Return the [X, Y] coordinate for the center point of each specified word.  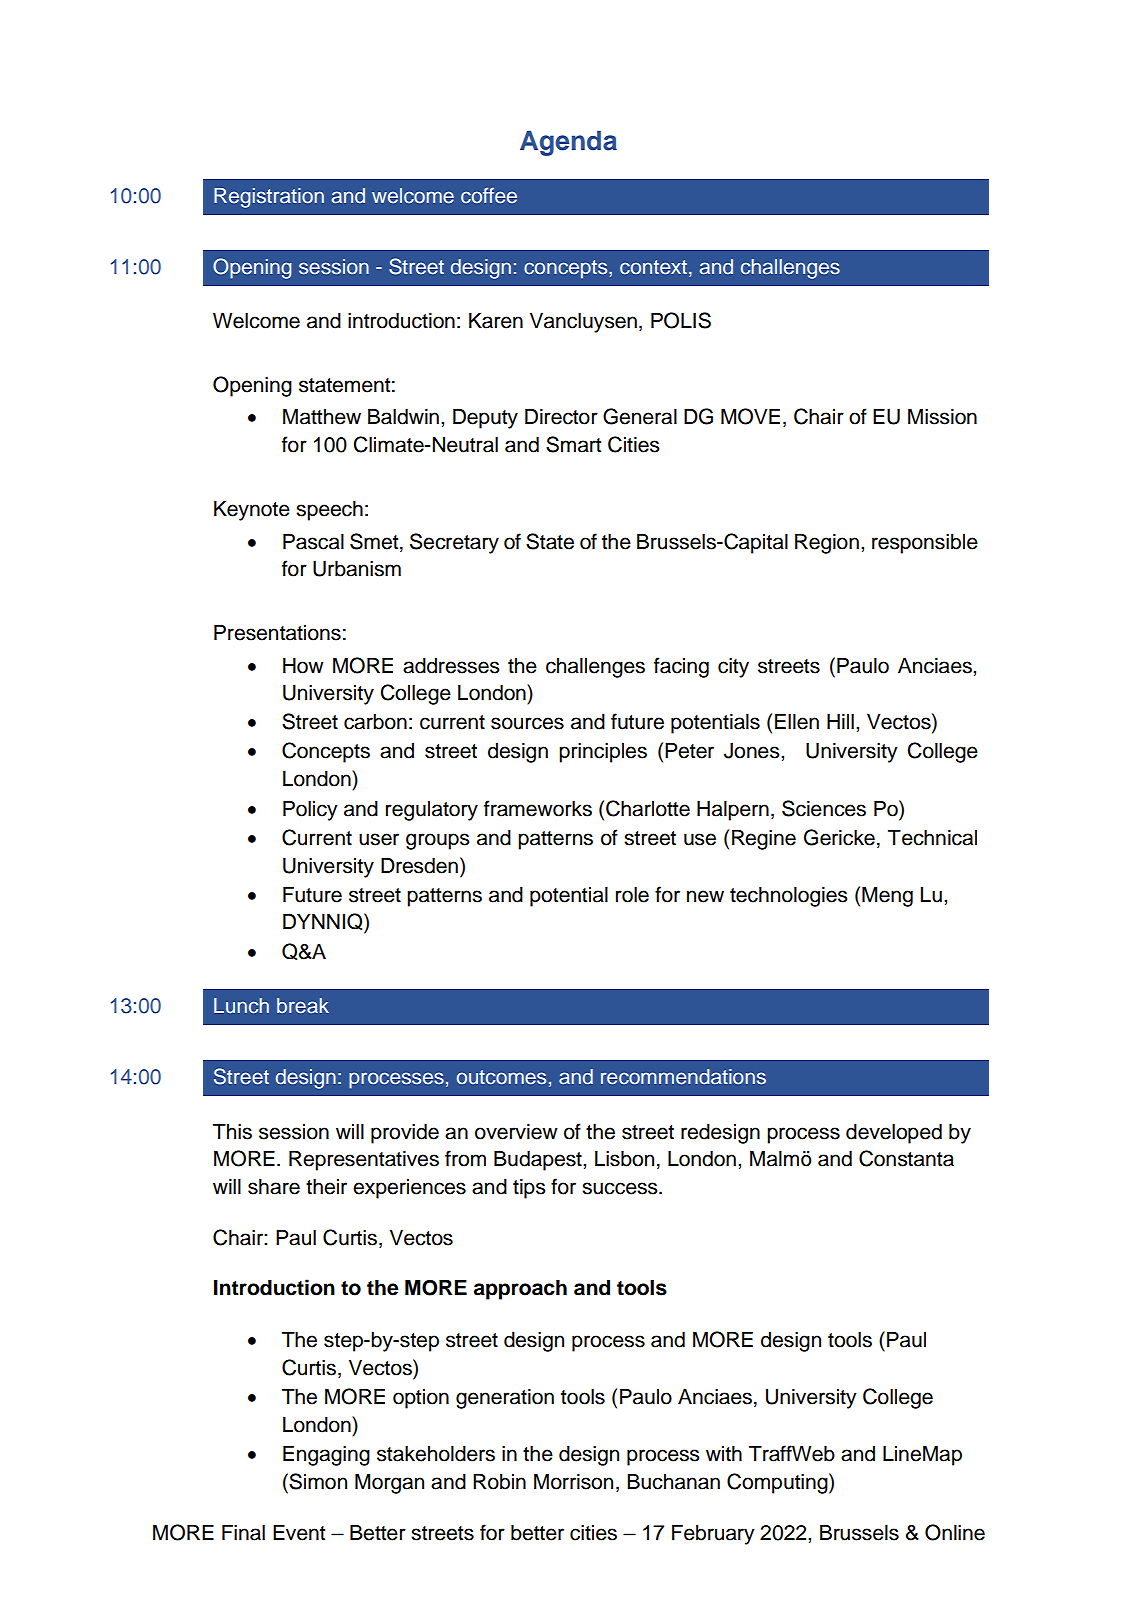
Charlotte [648, 808]
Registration [269, 198]
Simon [317, 1481]
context [653, 267]
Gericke [839, 837]
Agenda [568, 143]
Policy [310, 811]
